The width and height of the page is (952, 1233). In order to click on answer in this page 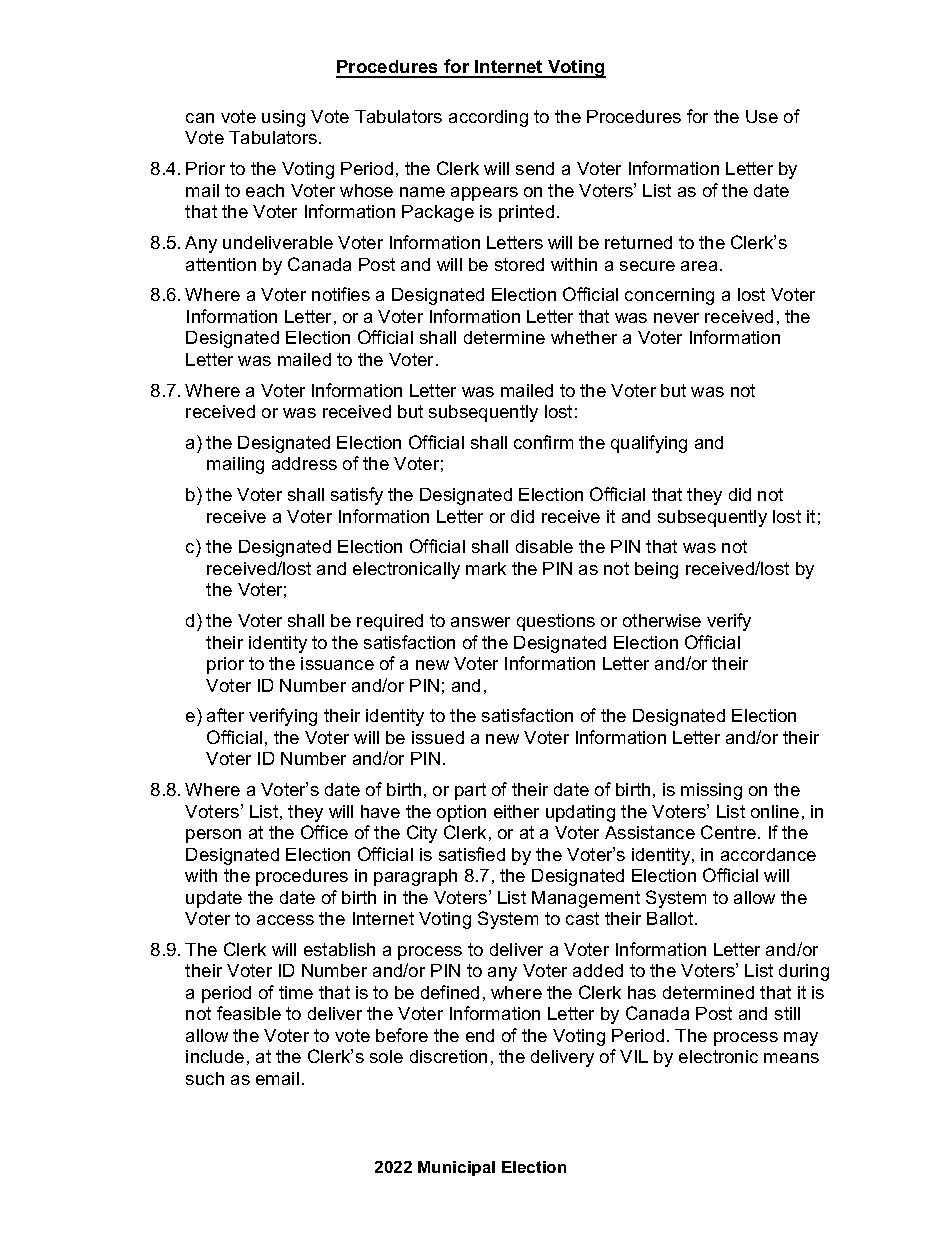, I will do `click(480, 622)`.
